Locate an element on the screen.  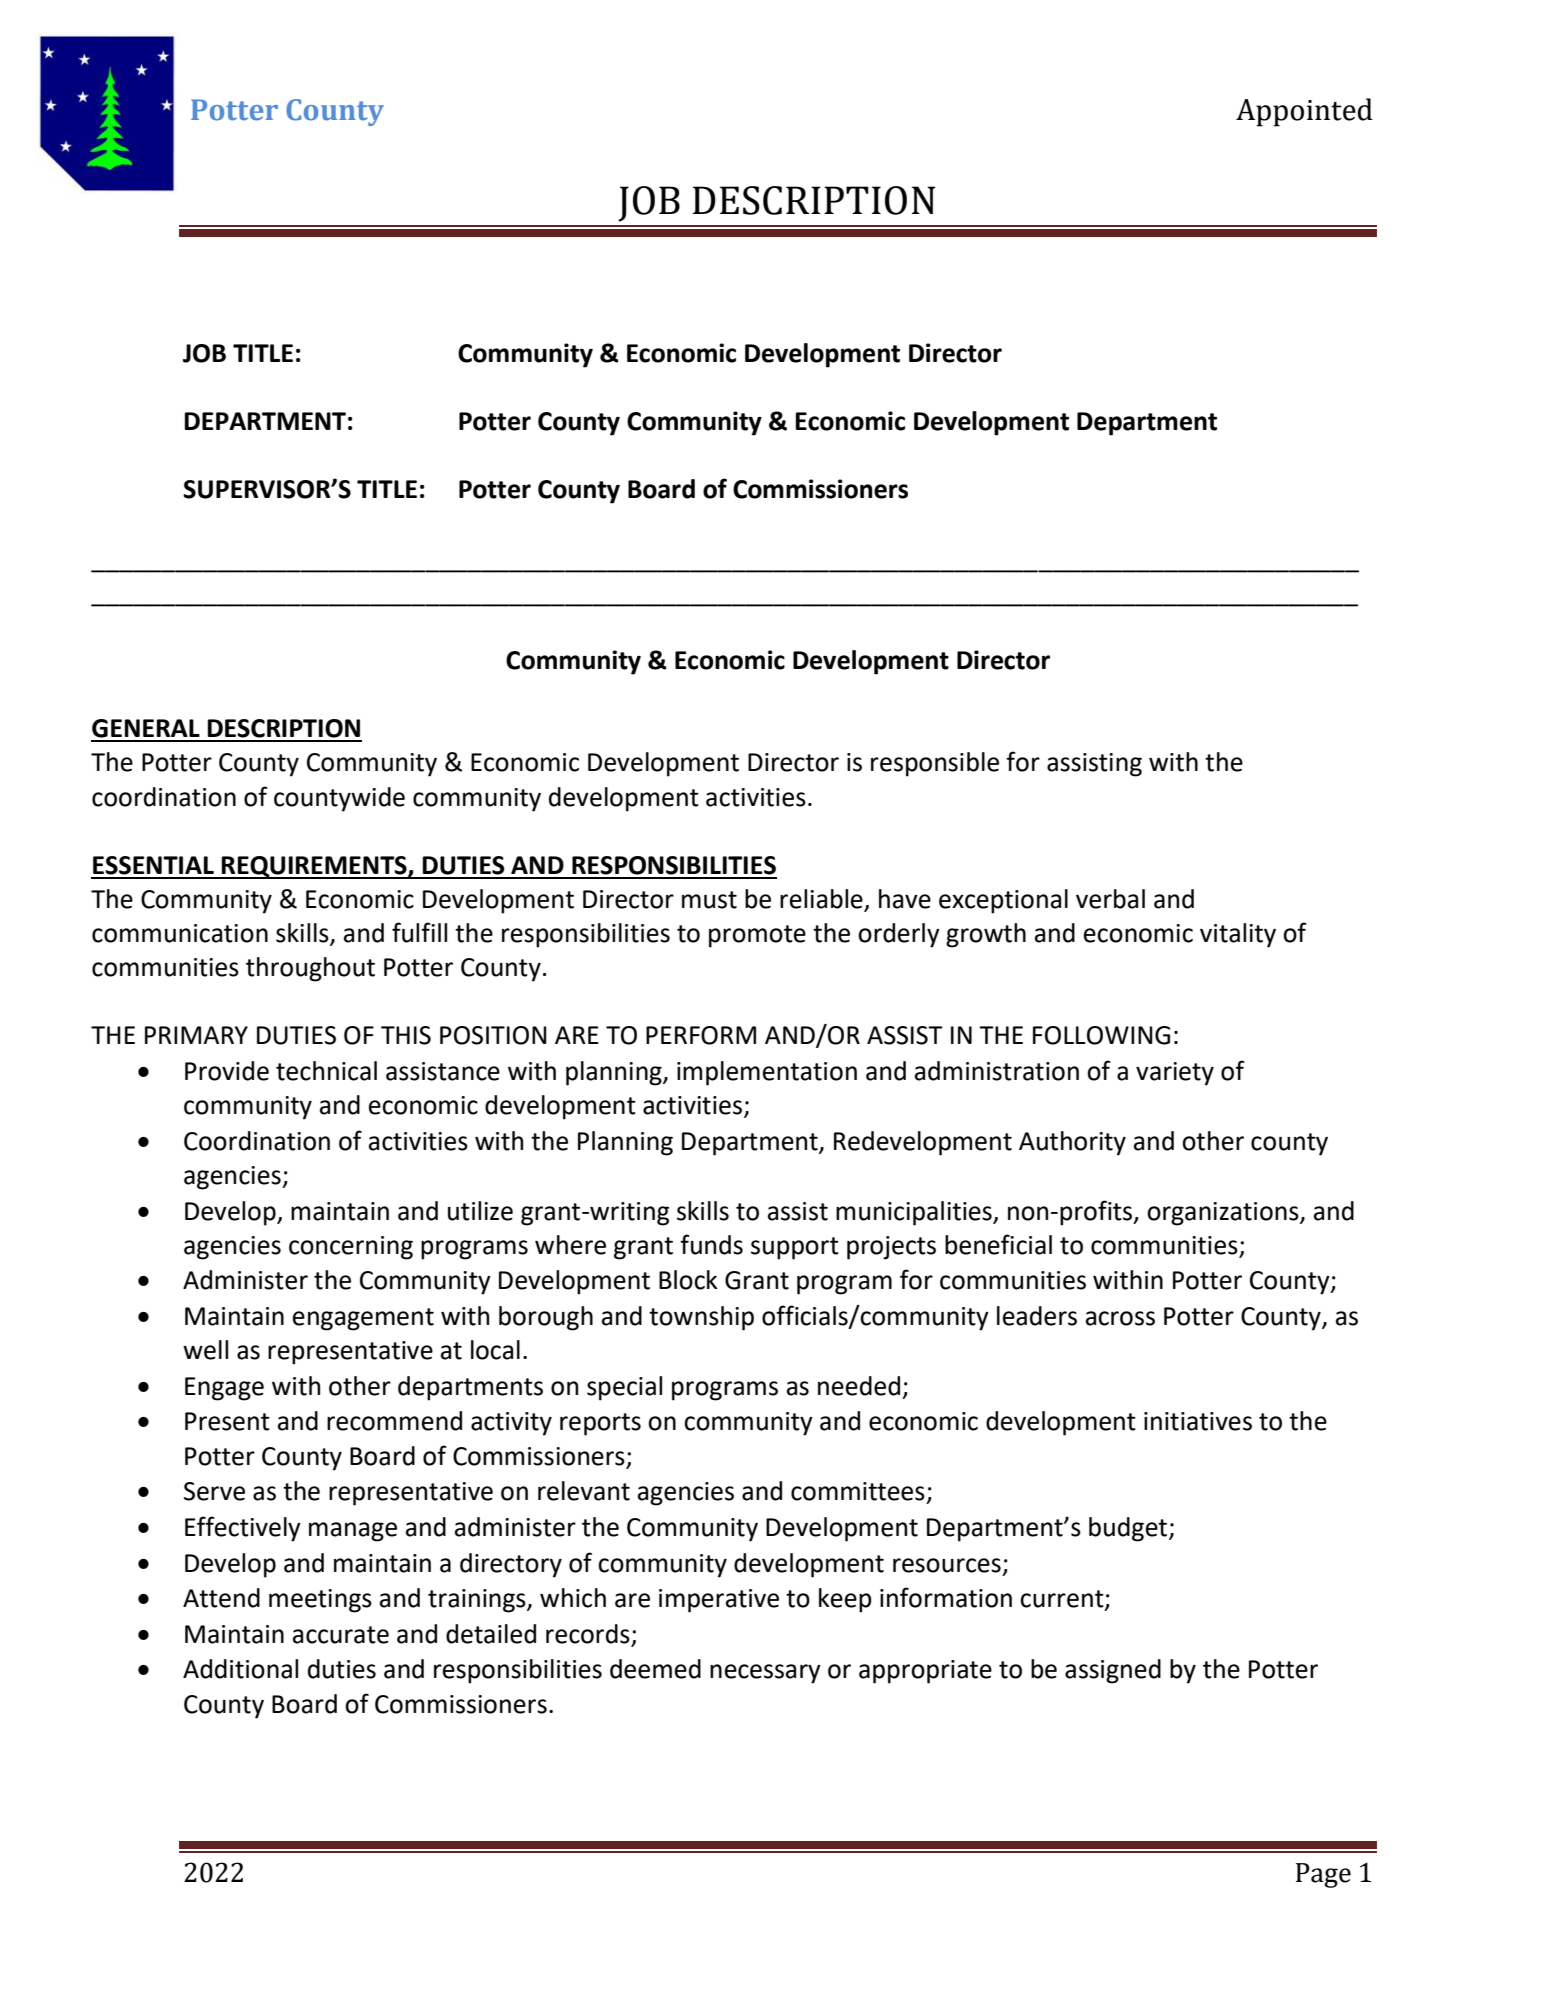
Appointed is located at coordinates (1304, 112).
